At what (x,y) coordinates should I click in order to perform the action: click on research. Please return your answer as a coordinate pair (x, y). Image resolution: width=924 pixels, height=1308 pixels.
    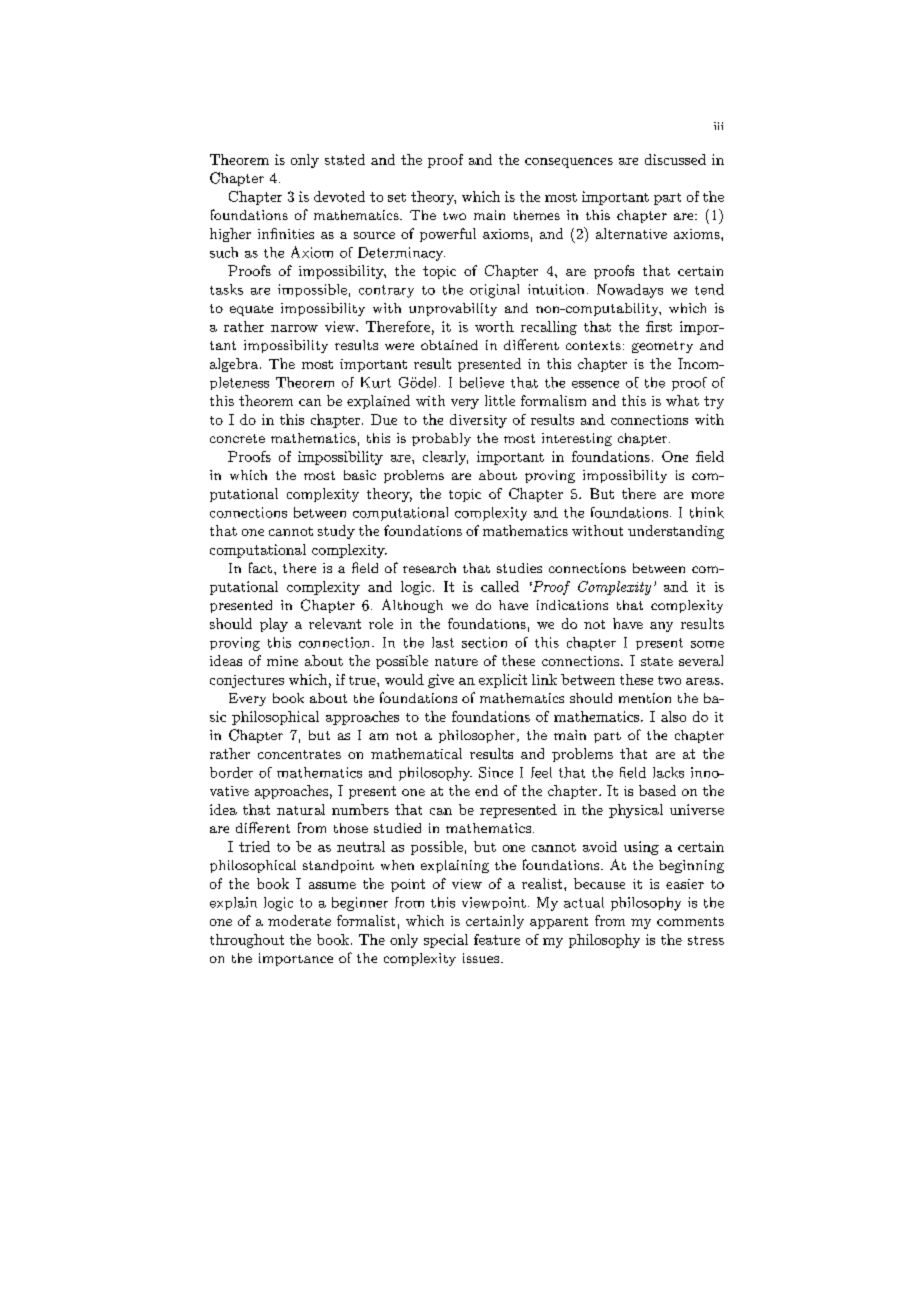
    Looking at the image, I should click on (429, 568).
